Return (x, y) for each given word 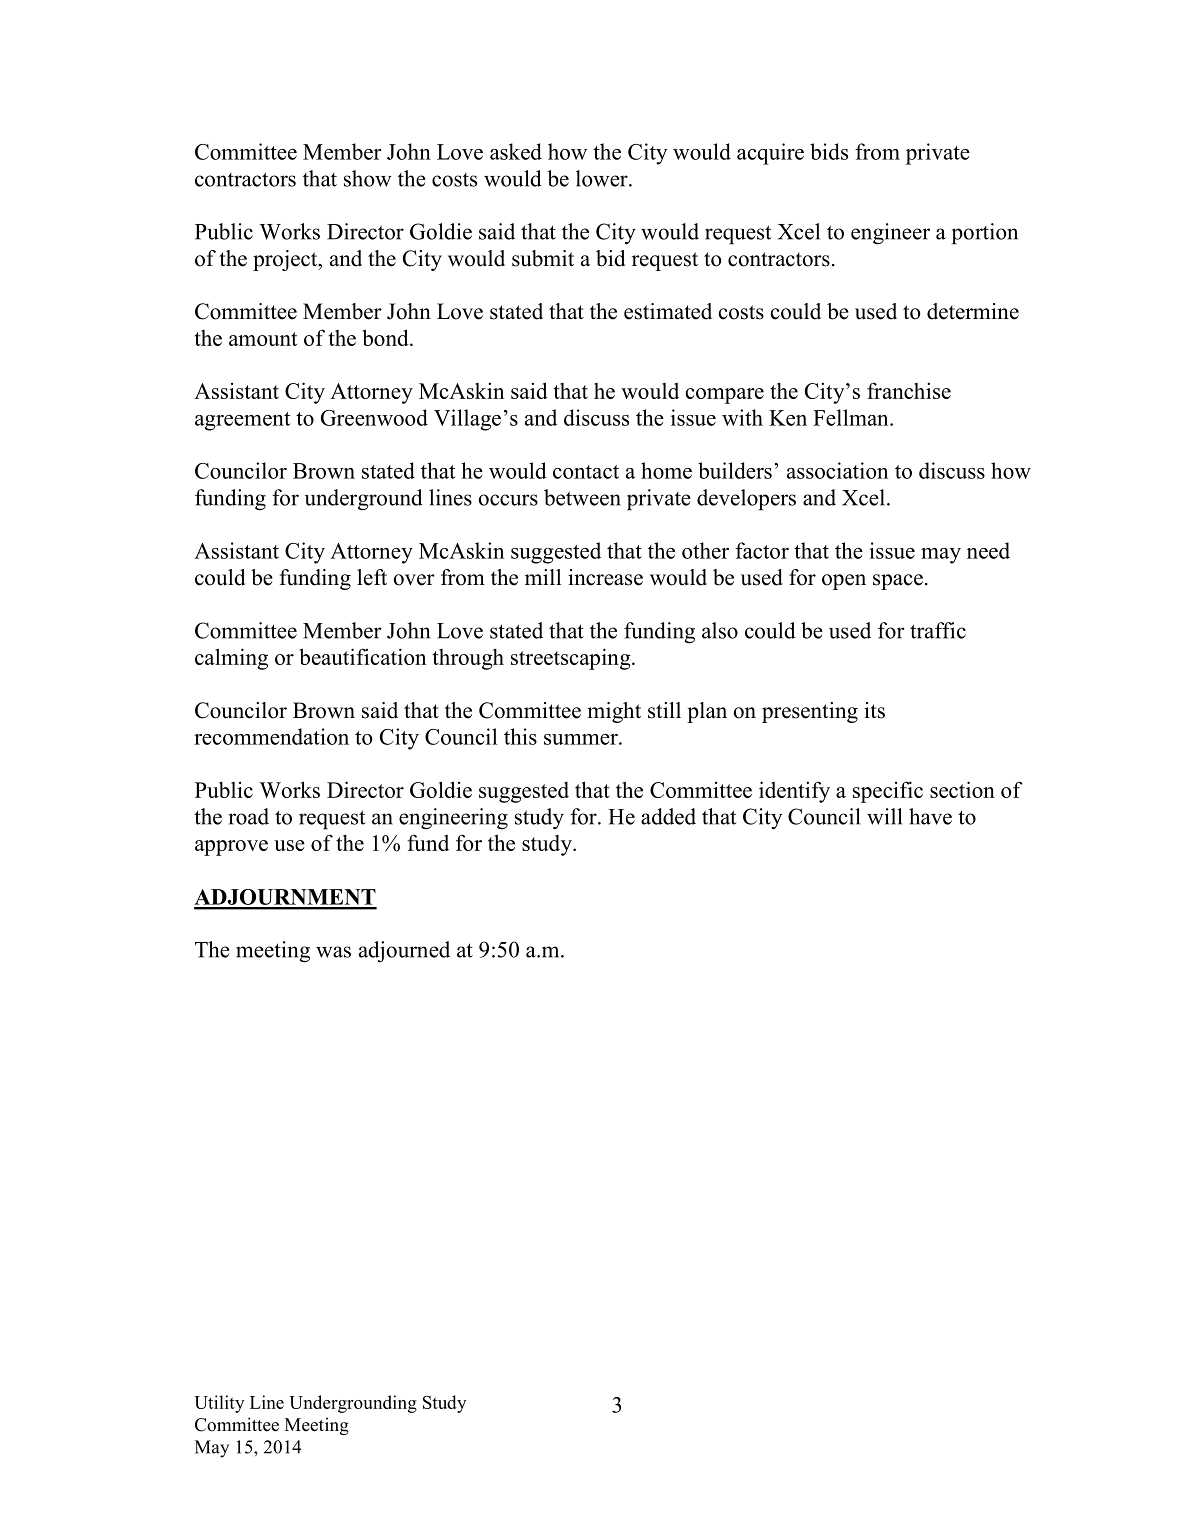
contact (586, 472)
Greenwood (374, 417)
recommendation (271, 736)
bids (829, 151)
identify (794, 792)
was (333, 952)
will (884, 816)
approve (231, 848)
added (668, 816)
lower (603, 178)
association (837, 470)
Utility (219, 1404)
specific (888, 792)
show (367, 178)
